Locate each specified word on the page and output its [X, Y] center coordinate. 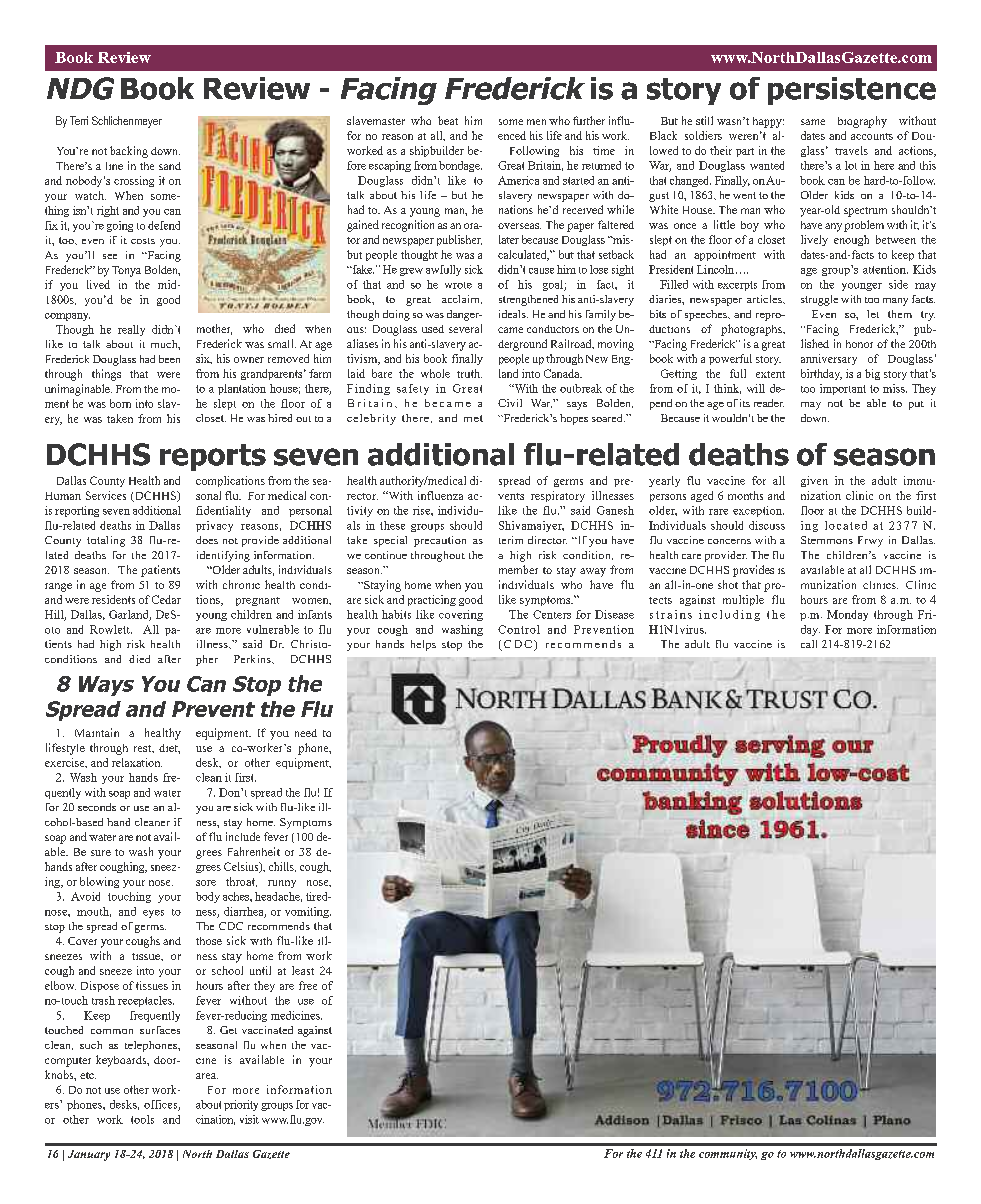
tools [142, 1119]
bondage [460, 166]
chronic [241, 584]
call [809, 644]
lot [851, 165]
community [728, 1154]
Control [519, 629]
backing [129, 152]
